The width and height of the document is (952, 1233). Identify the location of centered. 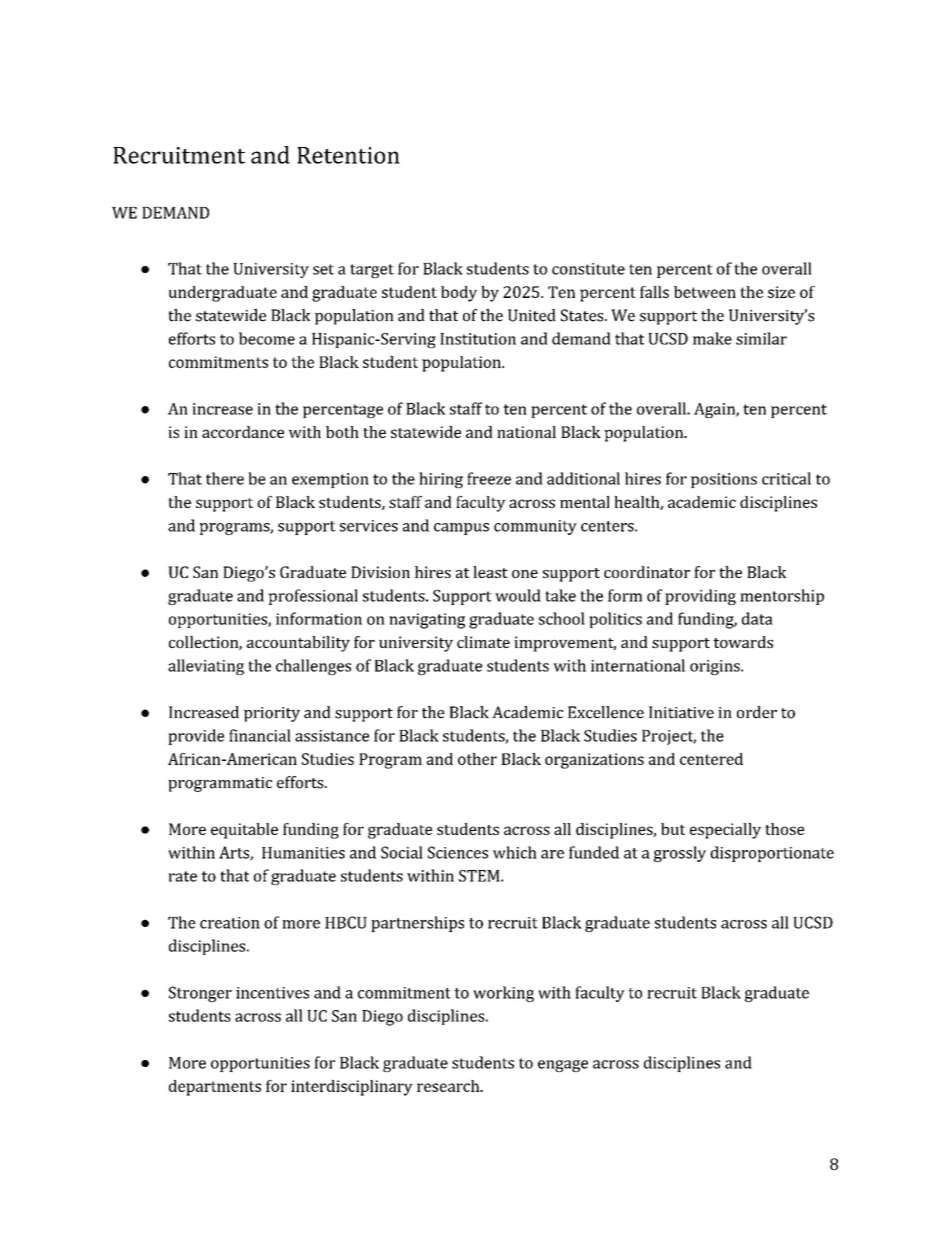
(711, 759).
